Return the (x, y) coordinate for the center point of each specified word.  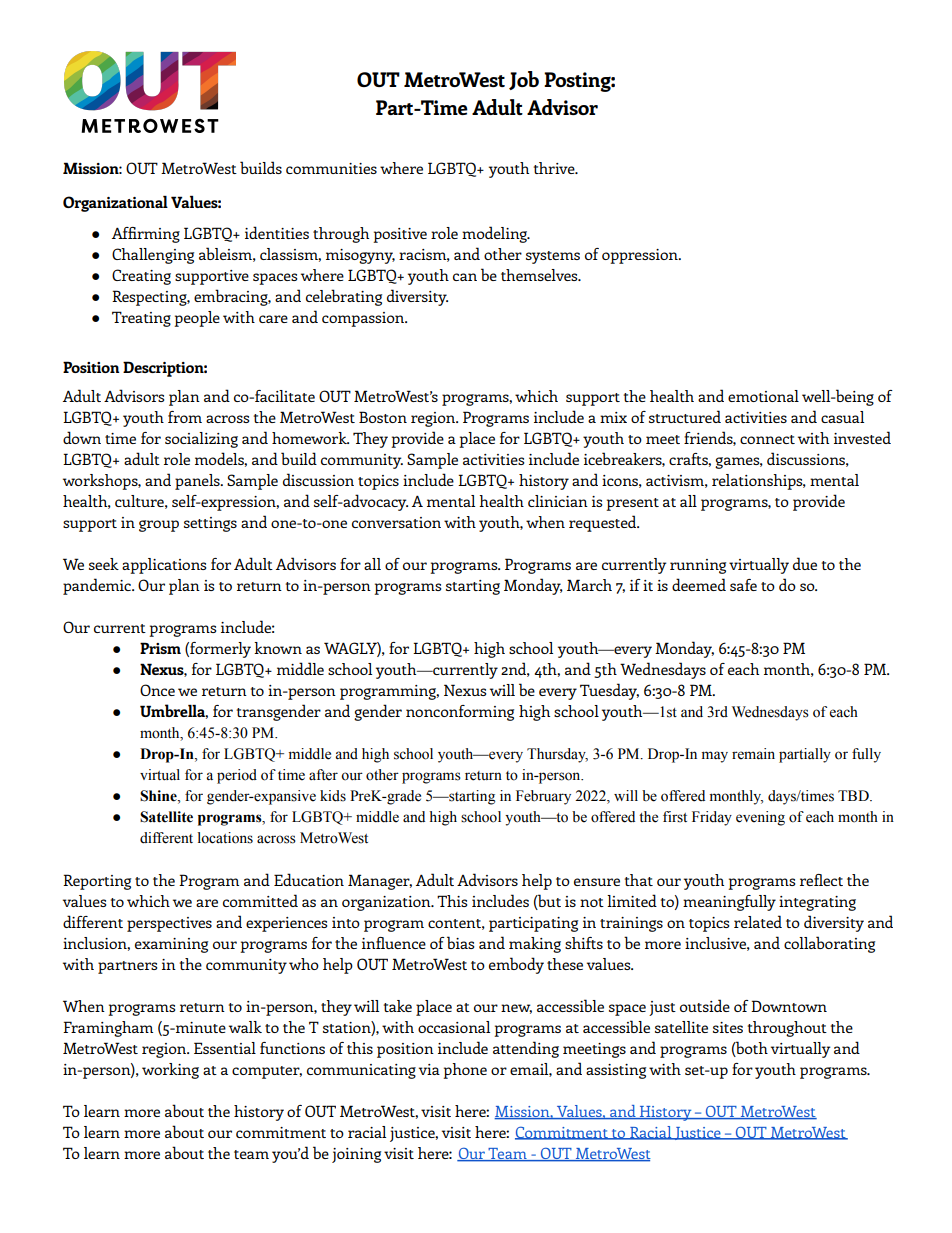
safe (743, 585)
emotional (763, 396)
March (589, 585)
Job (524, 80)
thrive (555, 168)
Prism (160, 648)
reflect (821, 880)
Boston (383, 417)
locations (225, 838)
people (197, 319)
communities (331, 168)
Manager (380, 882)
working (170, 1071)
